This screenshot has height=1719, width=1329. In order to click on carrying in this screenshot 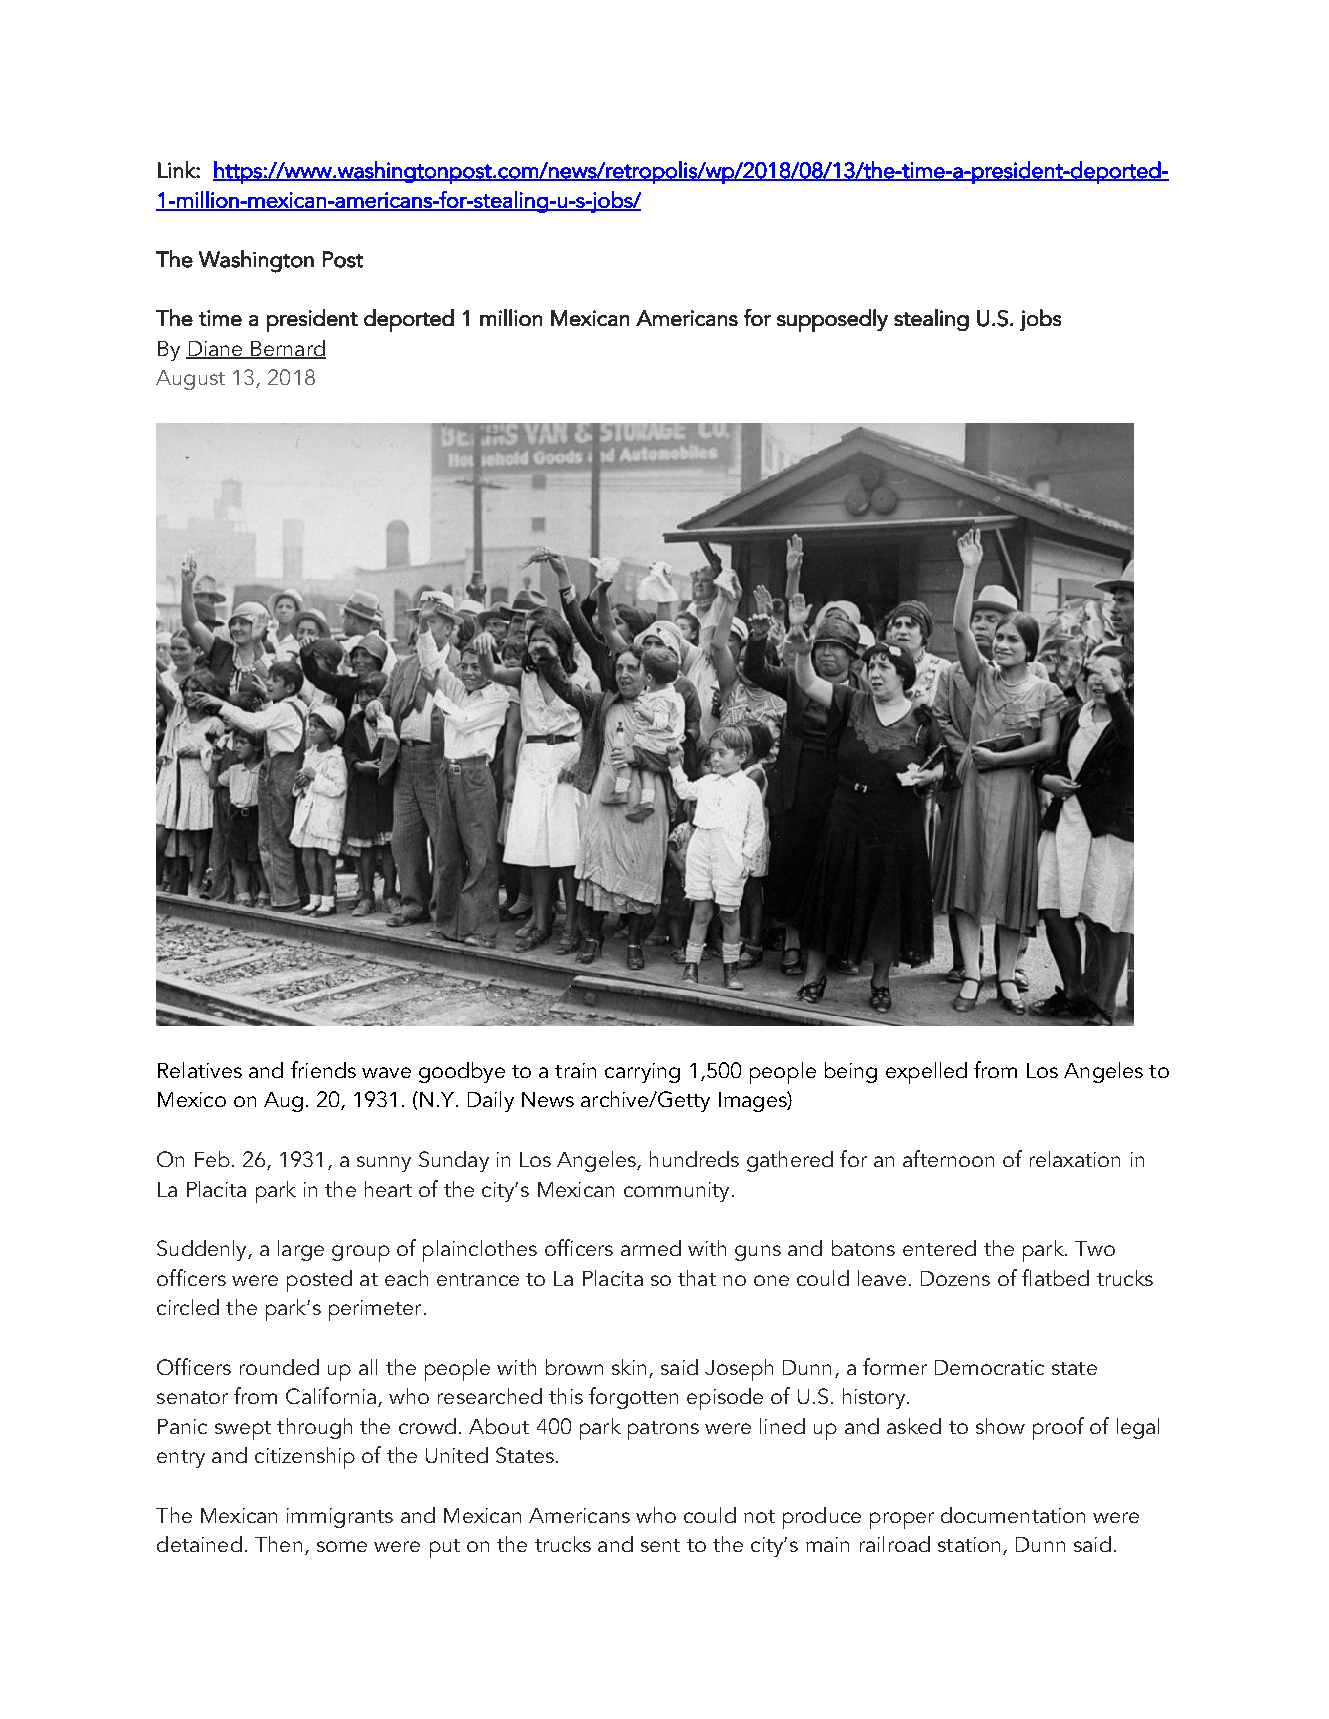, I will do `click(642, 1073)`.
